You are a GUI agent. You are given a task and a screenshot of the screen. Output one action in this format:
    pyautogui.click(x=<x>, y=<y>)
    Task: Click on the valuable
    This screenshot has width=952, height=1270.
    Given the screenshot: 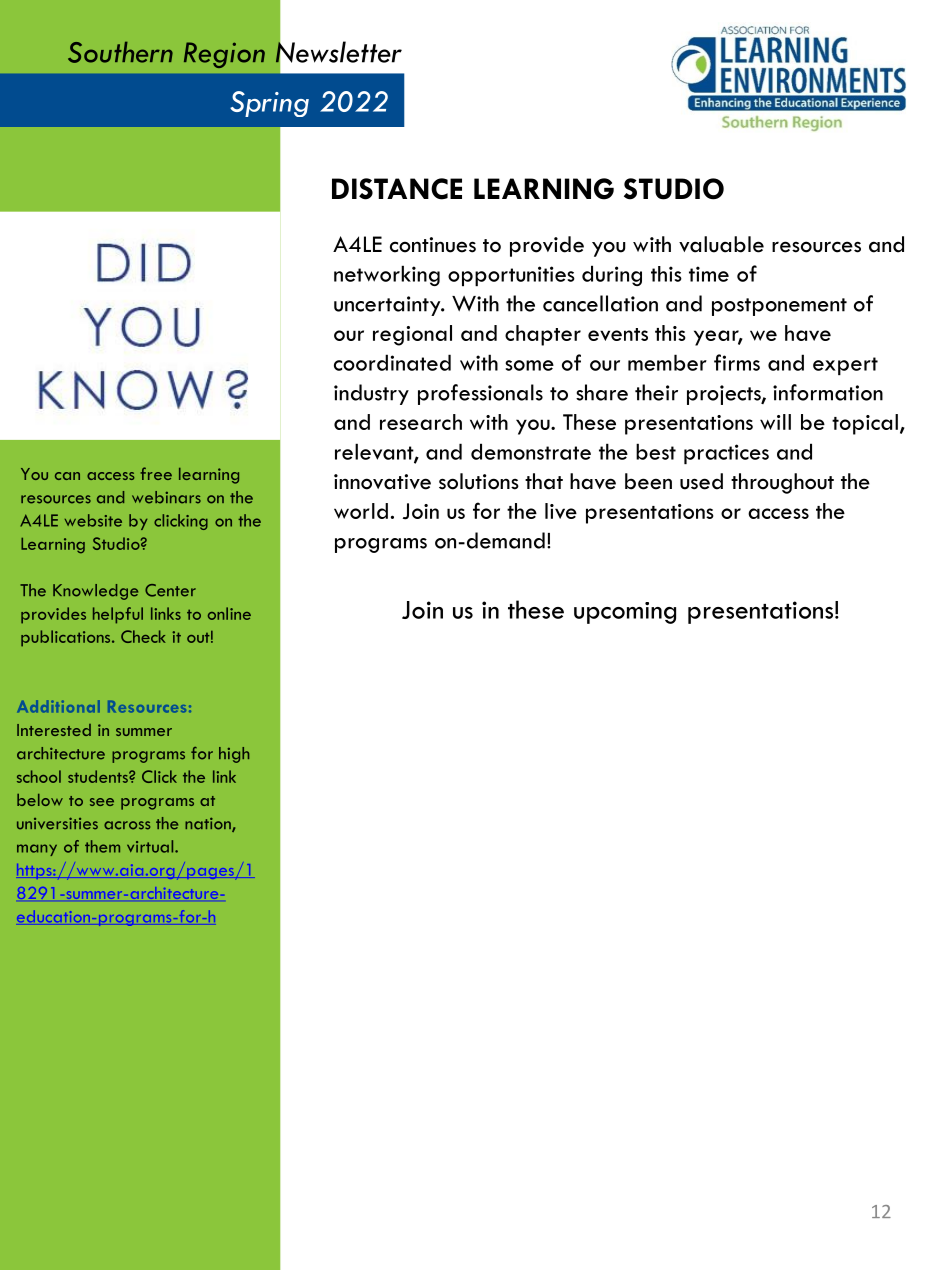 What is the action you would take?
    pyautogui.click(x=721, y=244)
